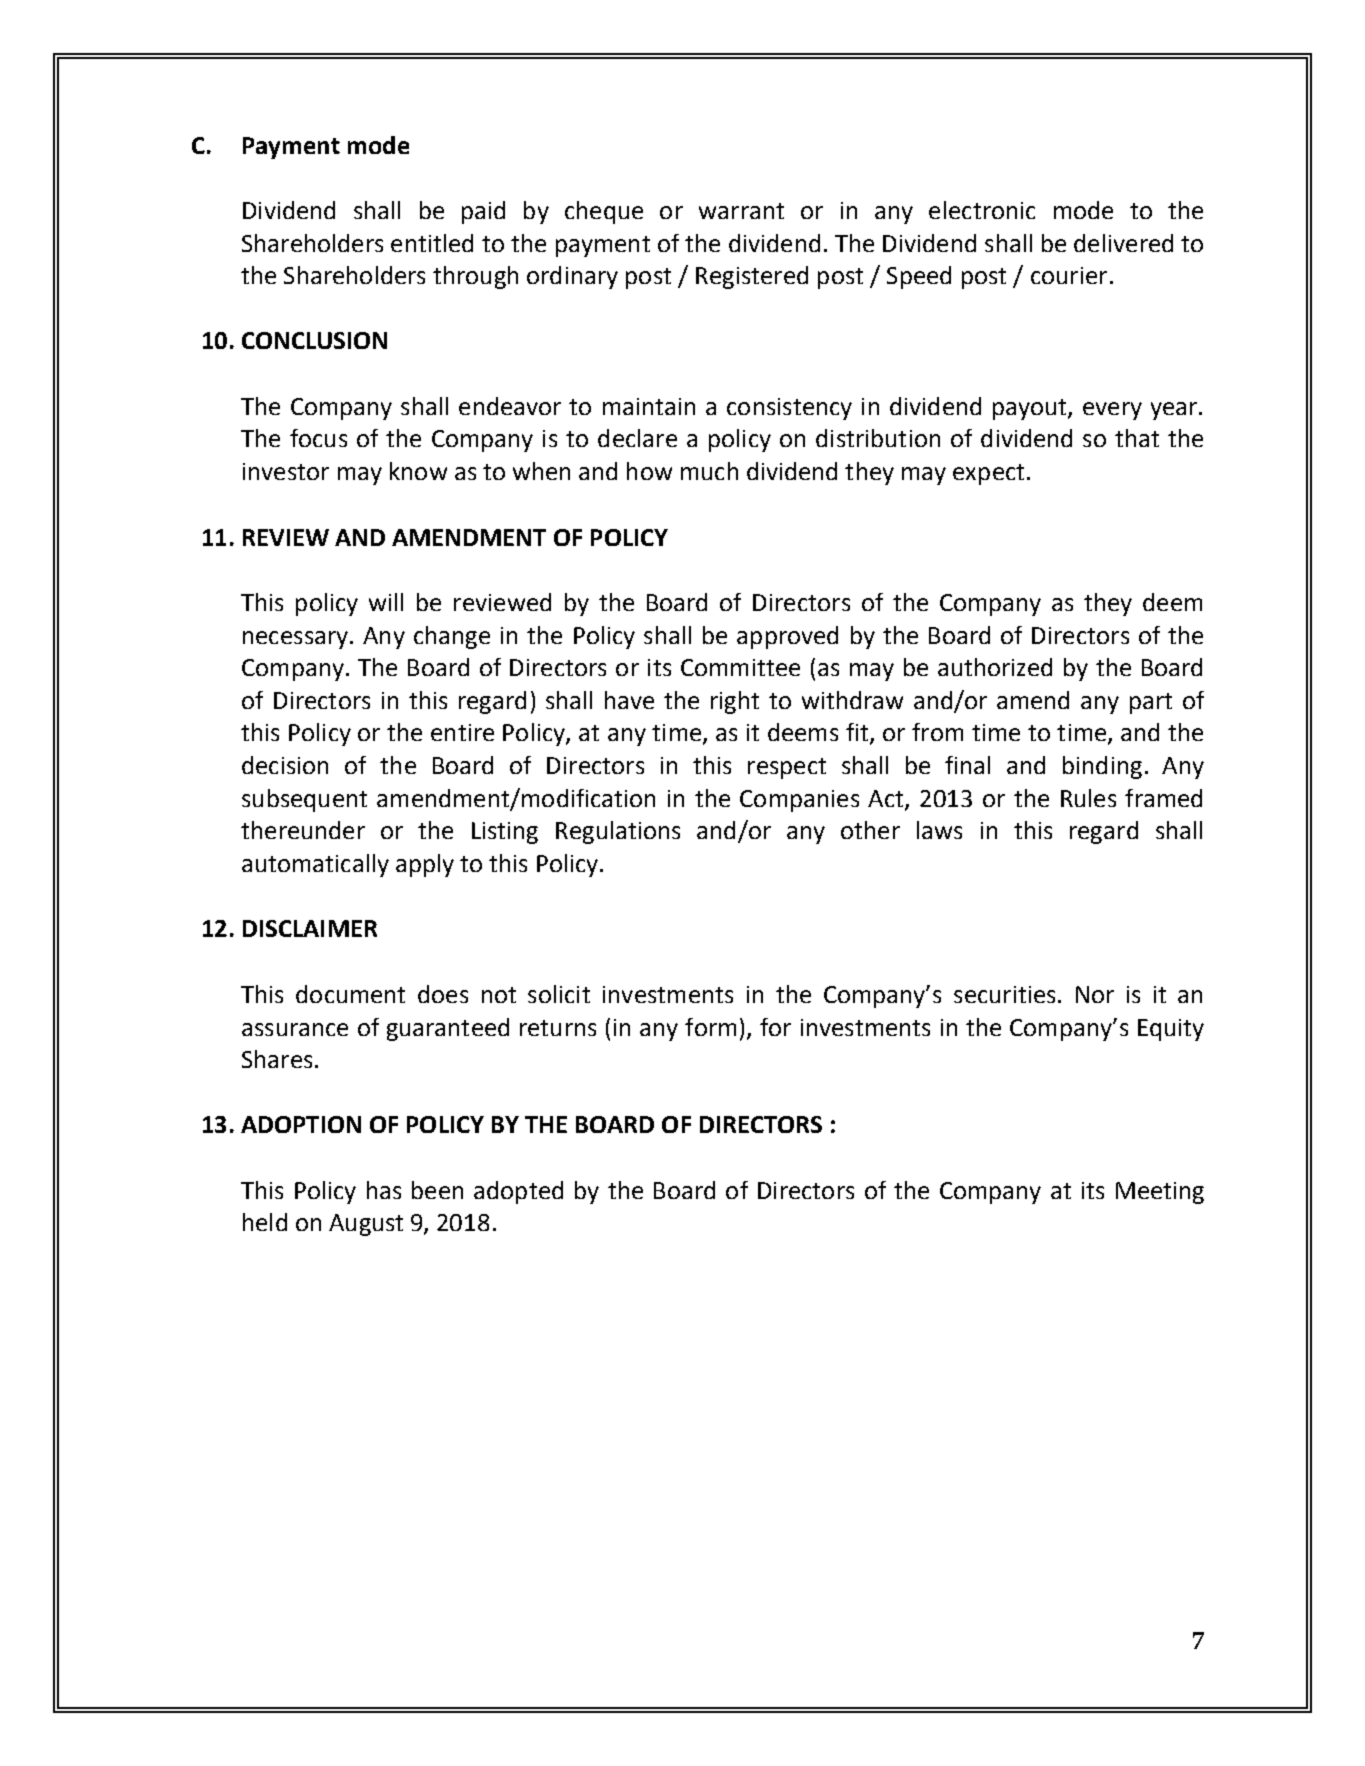 This image has height=1766, width=1365. What do you see at coordinates (995, 667) in the image?
I see `authorized` at bounding box center [995, 667].
